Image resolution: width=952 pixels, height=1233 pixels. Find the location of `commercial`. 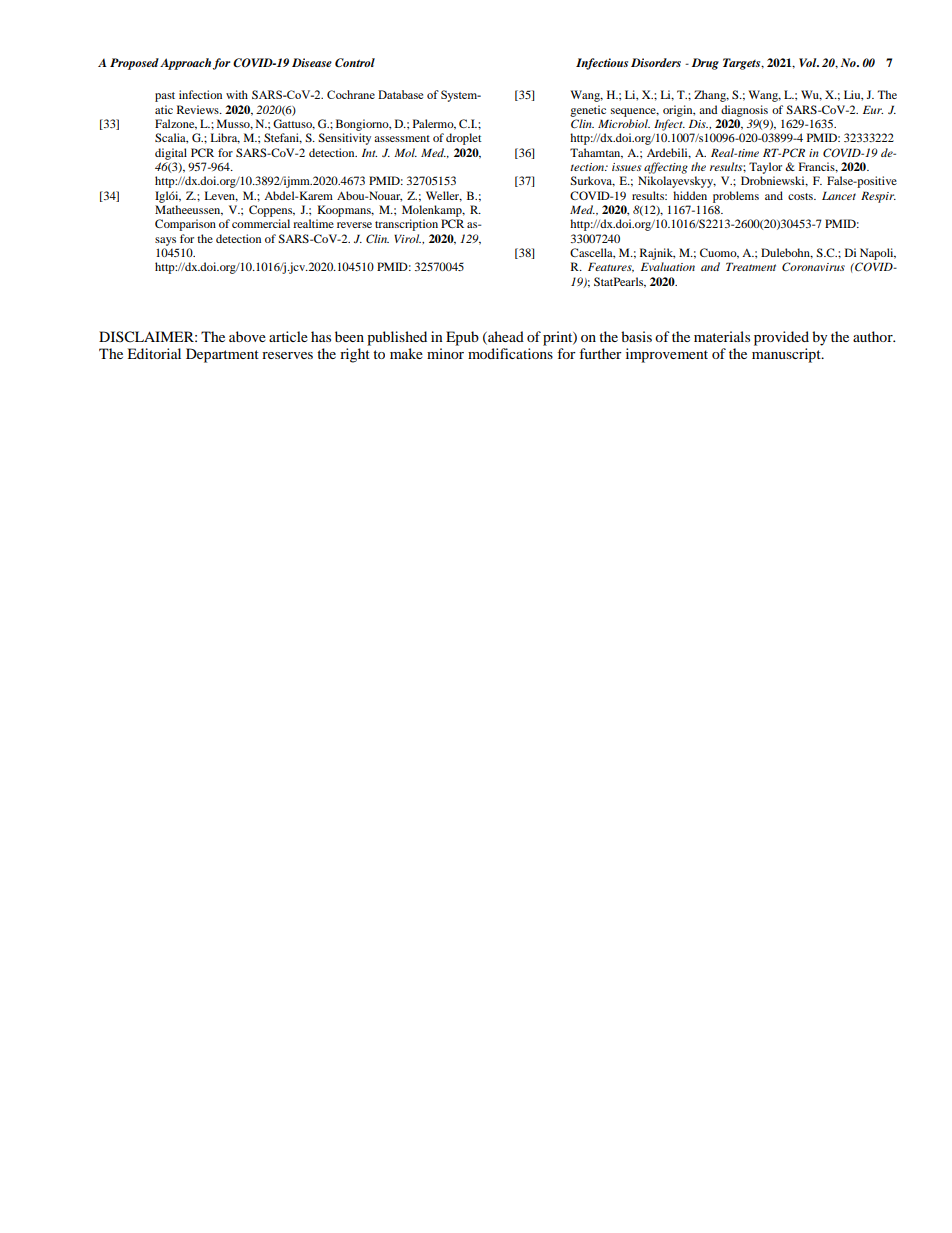

commercial is located at coordinates (261, 223).
